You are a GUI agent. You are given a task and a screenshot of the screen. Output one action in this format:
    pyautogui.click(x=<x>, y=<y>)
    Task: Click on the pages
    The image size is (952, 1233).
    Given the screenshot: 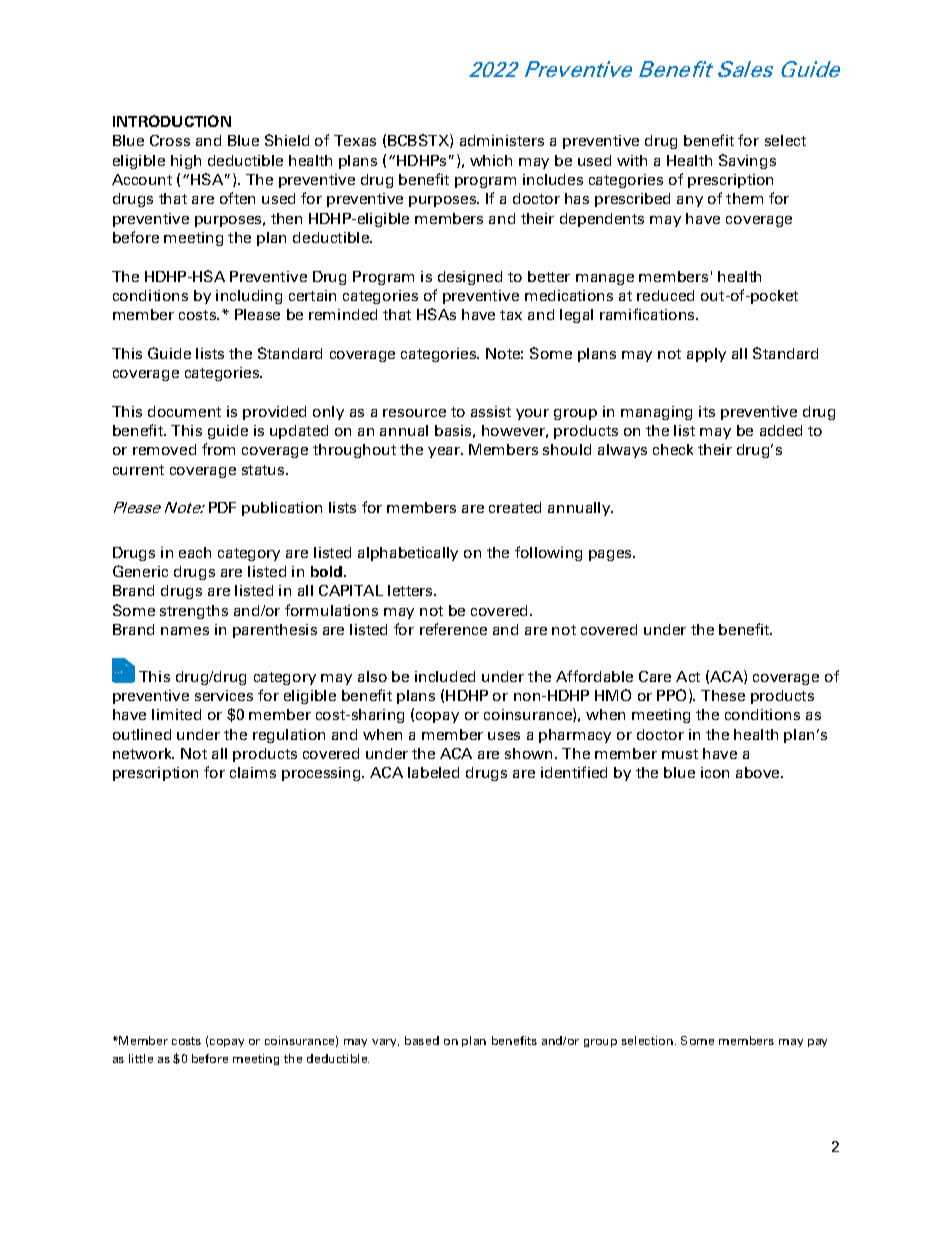 What is the action you would take?
    pyautogui.click(x=611, y=555)
